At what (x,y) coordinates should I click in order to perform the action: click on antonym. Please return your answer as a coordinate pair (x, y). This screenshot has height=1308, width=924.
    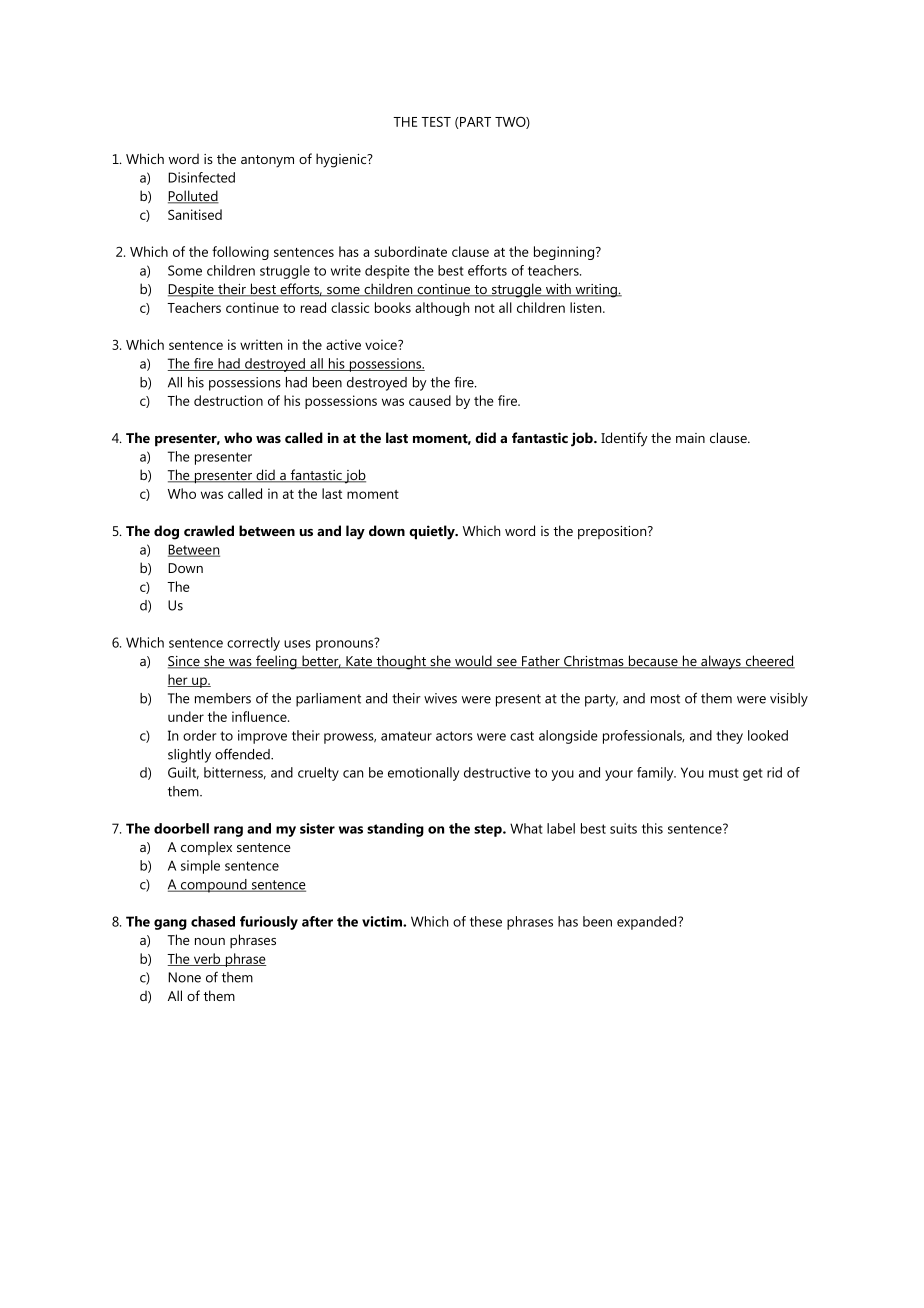
    Looking at the image, I should click on (267, 161).
